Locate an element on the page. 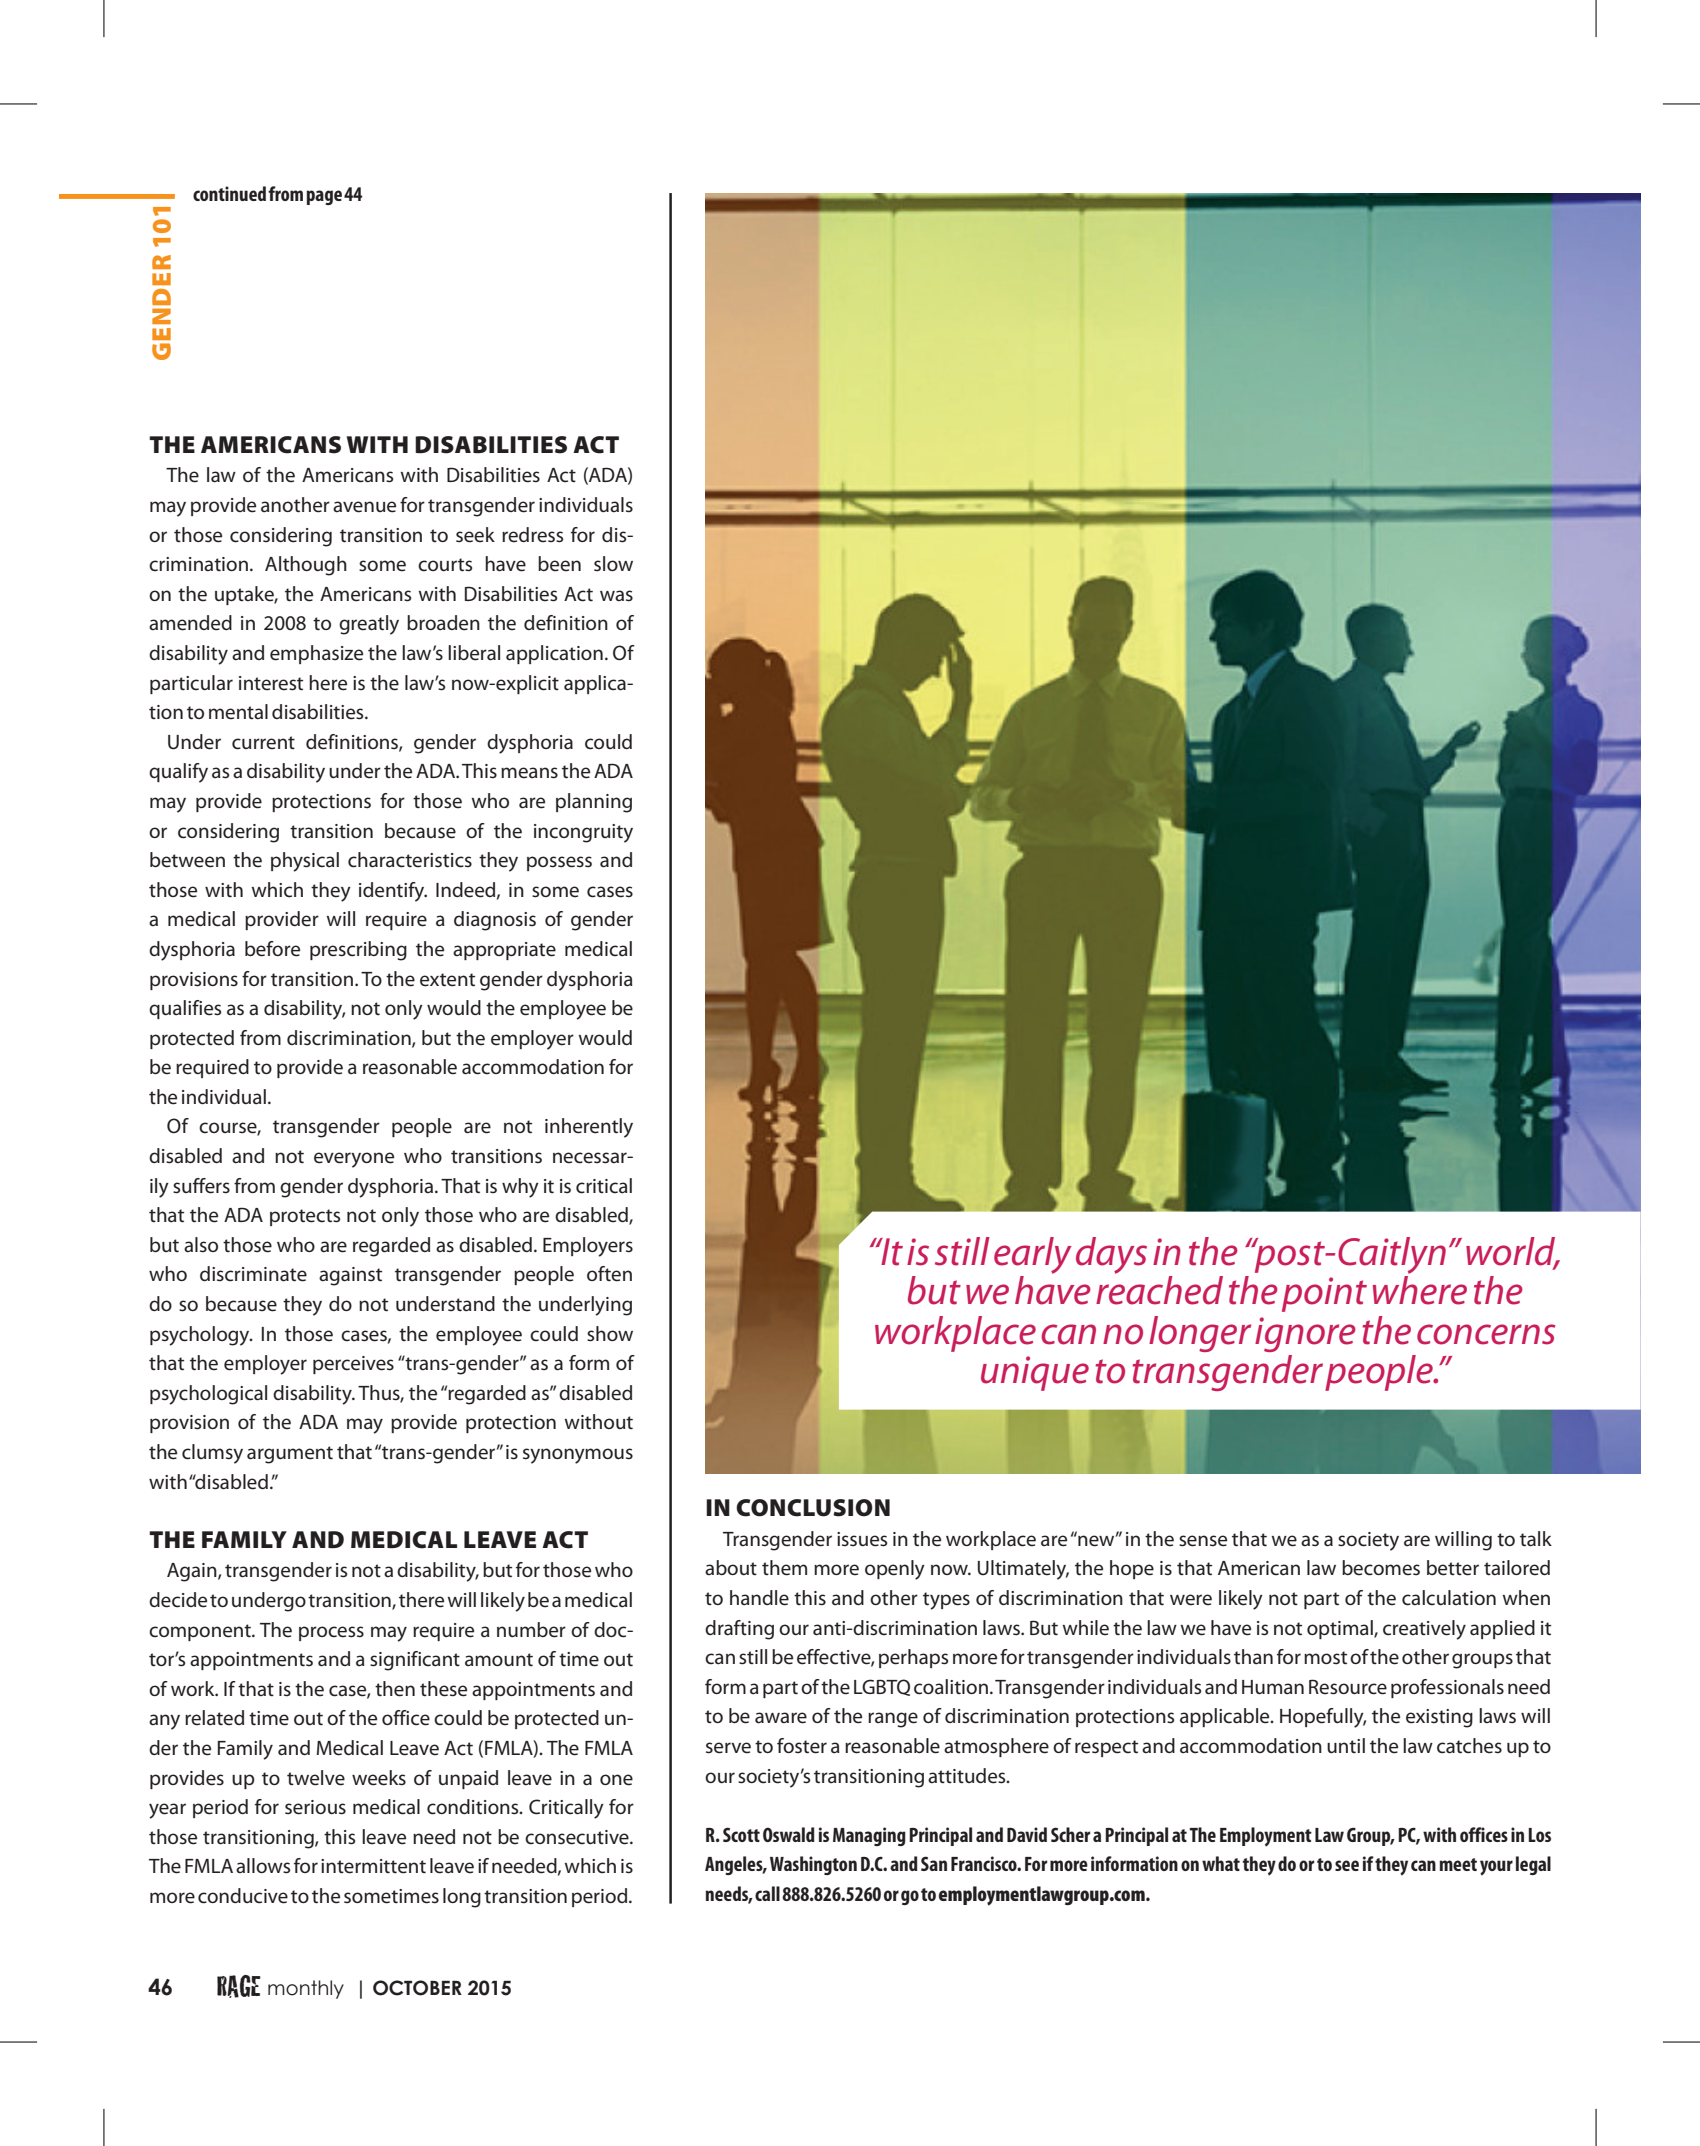 The height and width of the image is (2146, 1700). slow is located at coordinates (613, 564).
